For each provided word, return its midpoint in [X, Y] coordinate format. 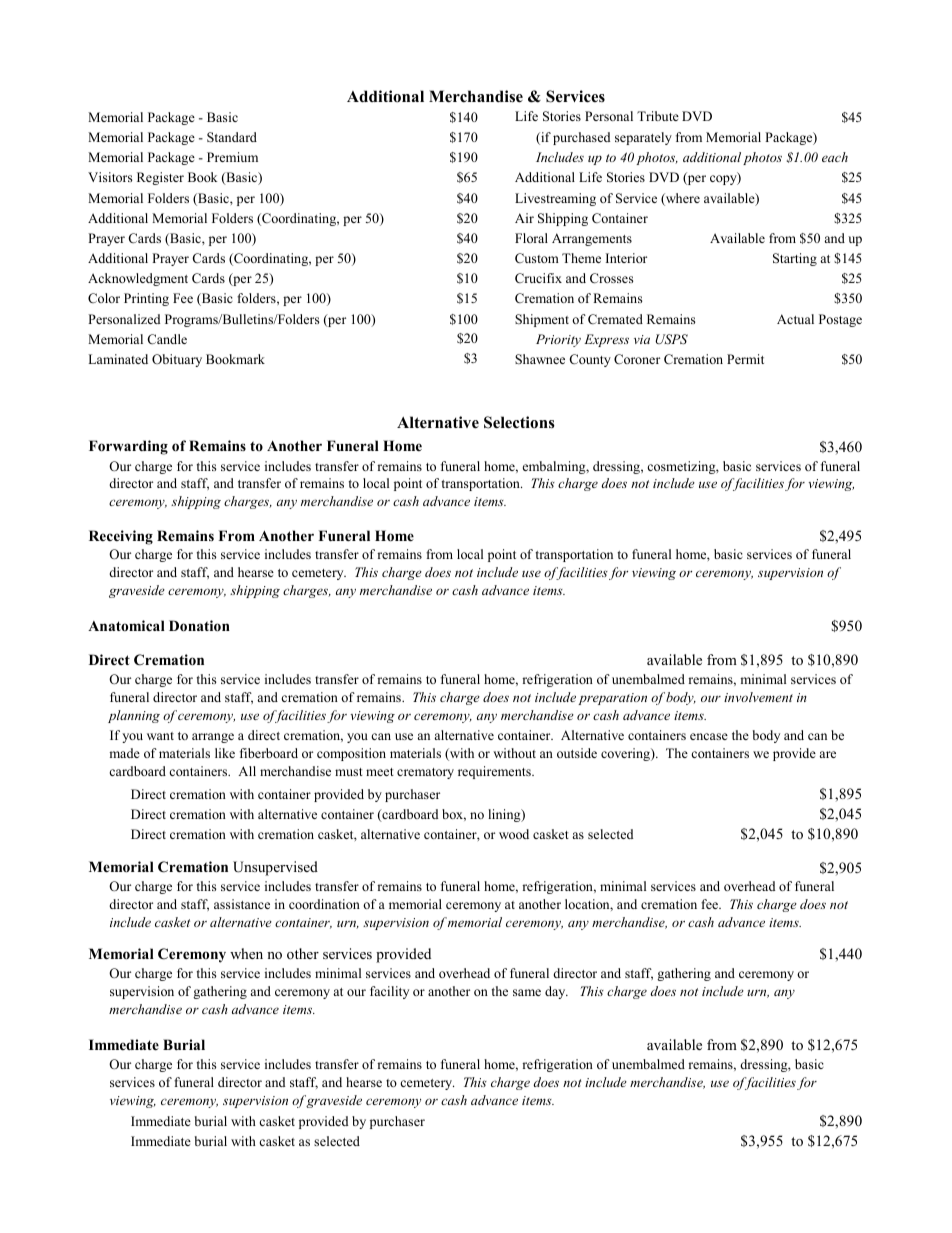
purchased [581, 138]
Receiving [121, 537]
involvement [758, 697]
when [246, 953]
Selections [519, 422]
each [835, 157]
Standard [232, 137]
